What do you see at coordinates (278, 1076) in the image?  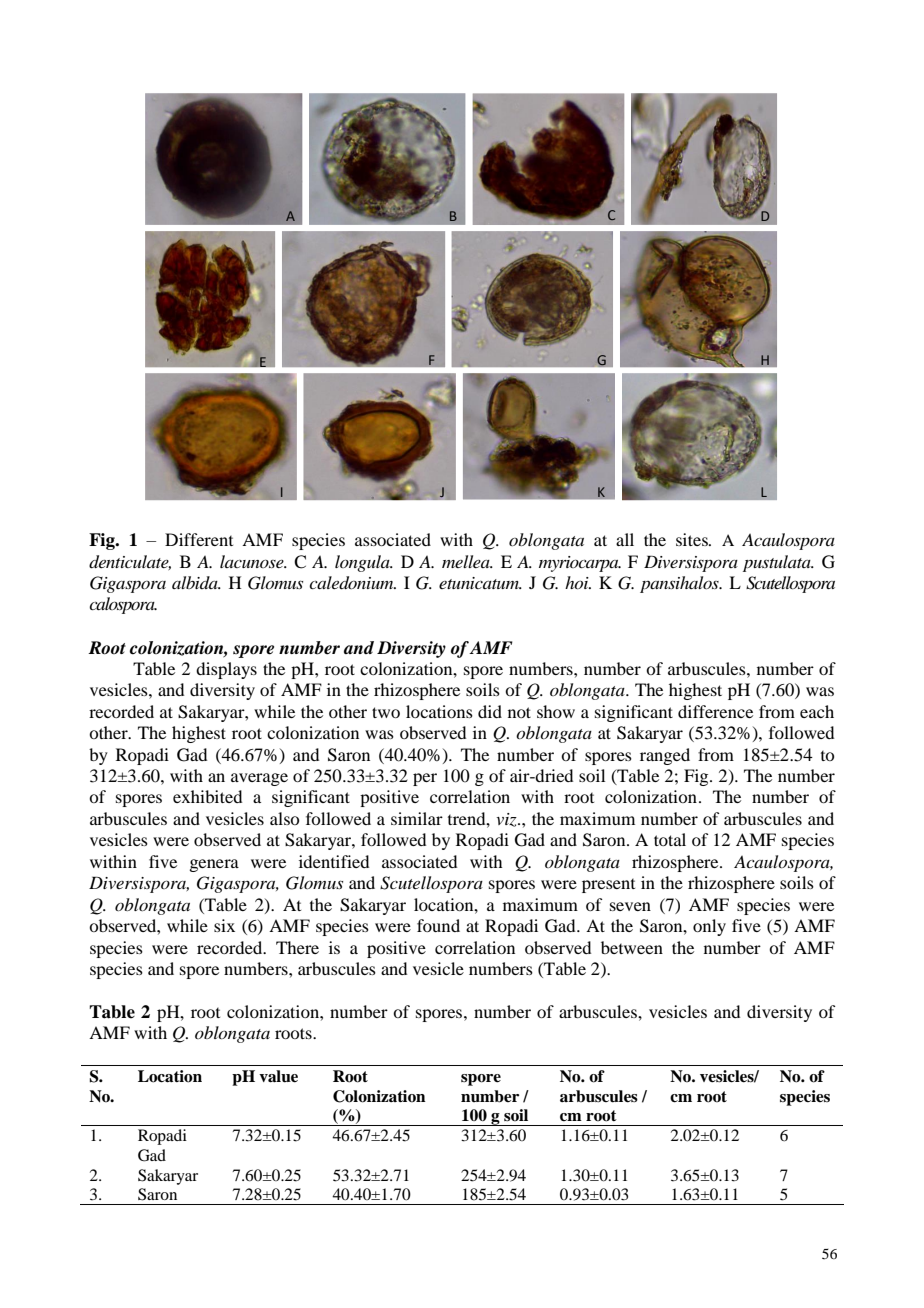 I see `value` at bounding box center [278, 1076].
